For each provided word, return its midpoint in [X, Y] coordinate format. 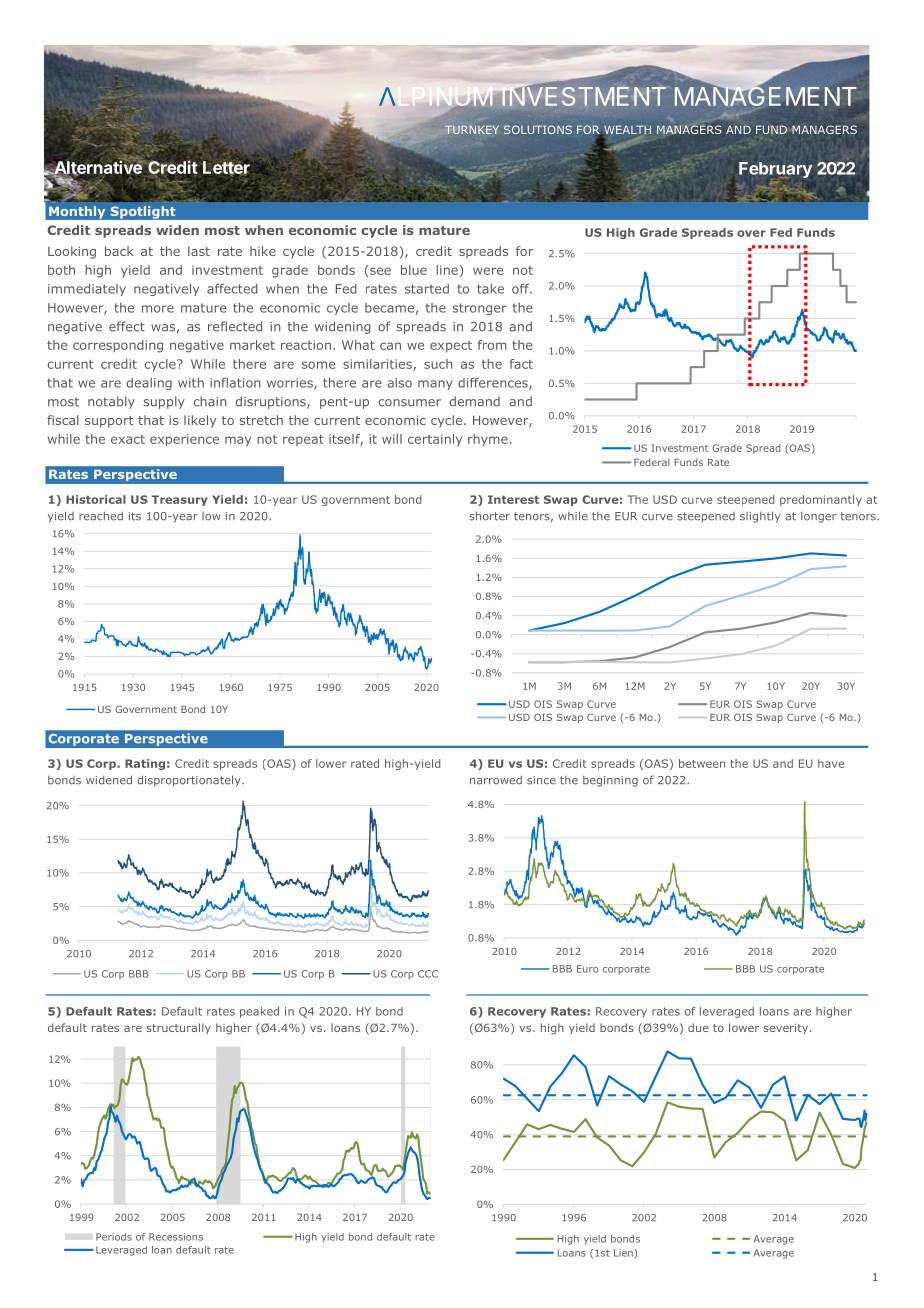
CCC [428, 974]
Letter [226, 168]
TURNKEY [472, 129]
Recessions [176, 1237]
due [698, 1027]
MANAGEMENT [767, 96]
